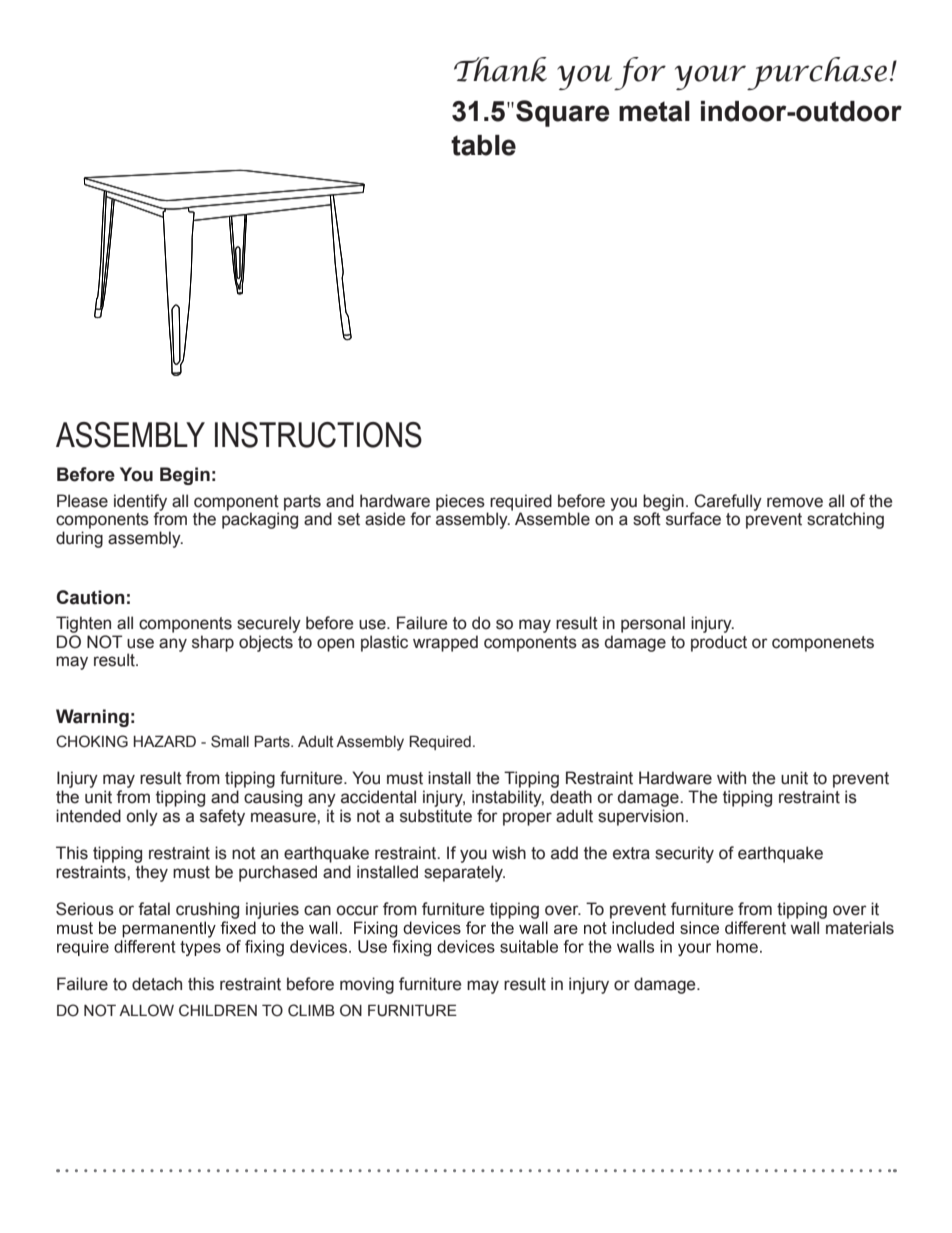 The width and height of the document is (952, 1233). What do you see at coordinates (157, 984) in the document?
I see `detach` at bounding box center [157, 984].
